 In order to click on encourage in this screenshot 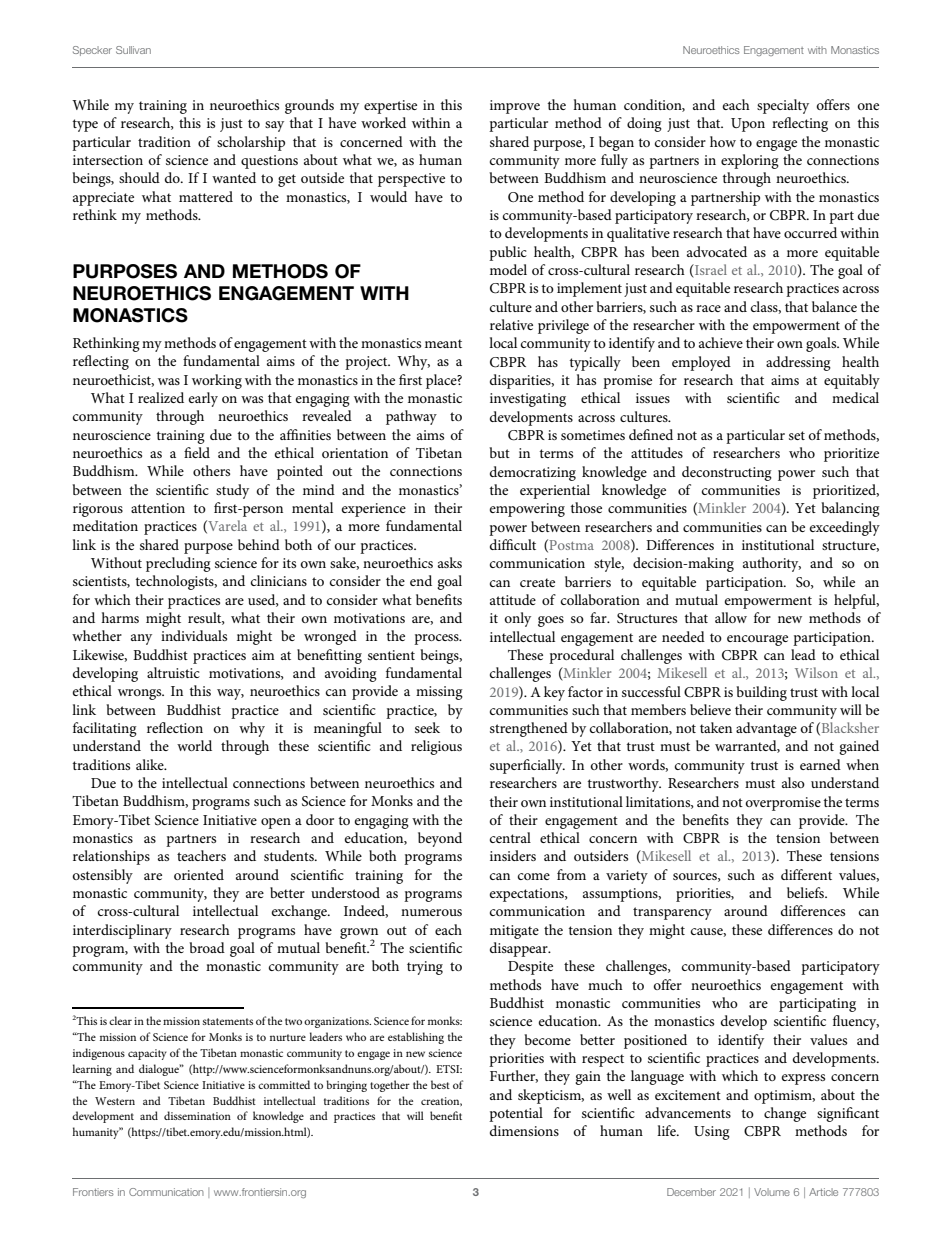, I will do `click(757, 640)`.
